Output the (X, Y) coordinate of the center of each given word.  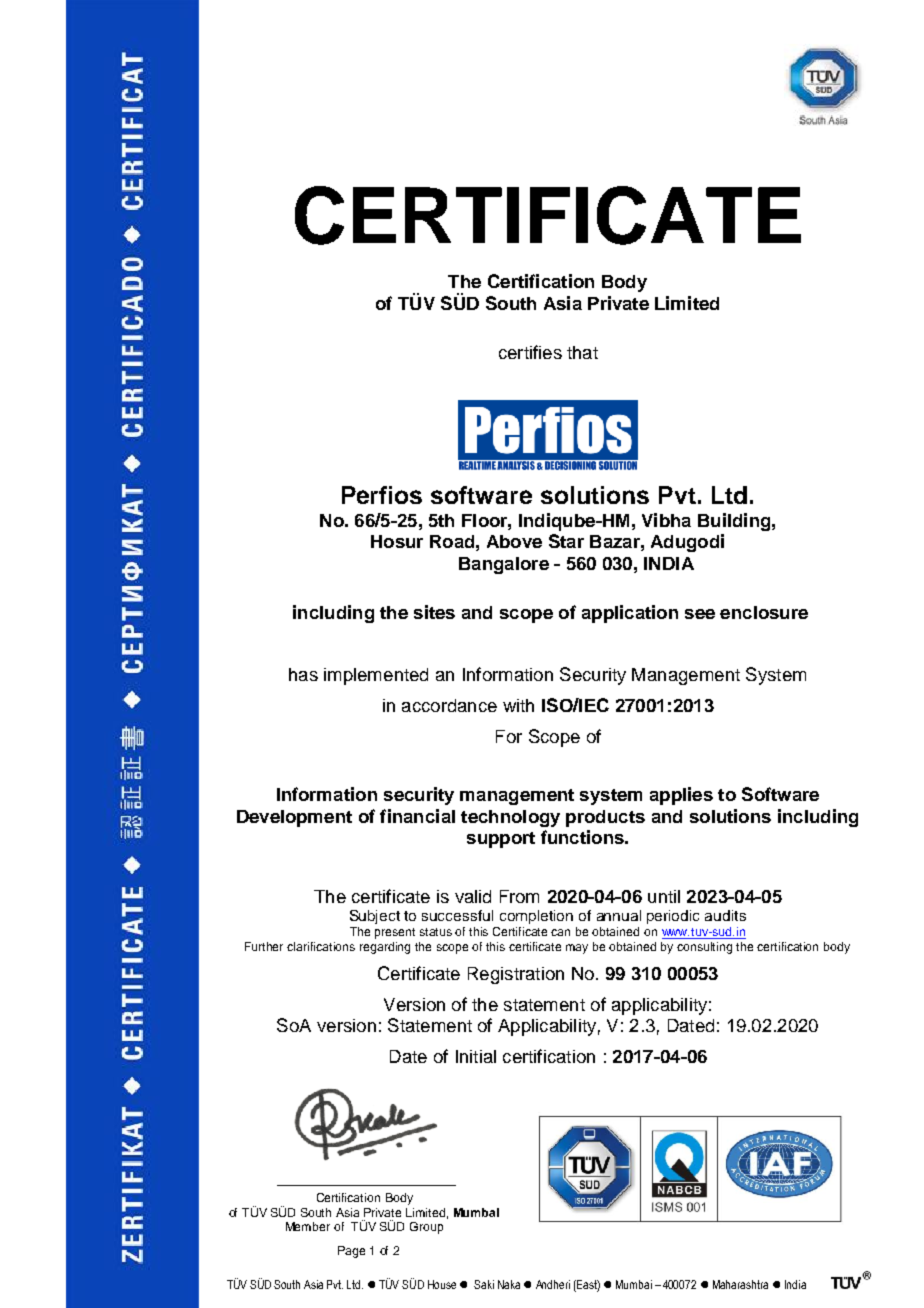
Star (566, 541)
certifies (530, 352)
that (582, 352)
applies (681, 796)
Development (294, 818)
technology (510, 818)
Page (351, 1252)
